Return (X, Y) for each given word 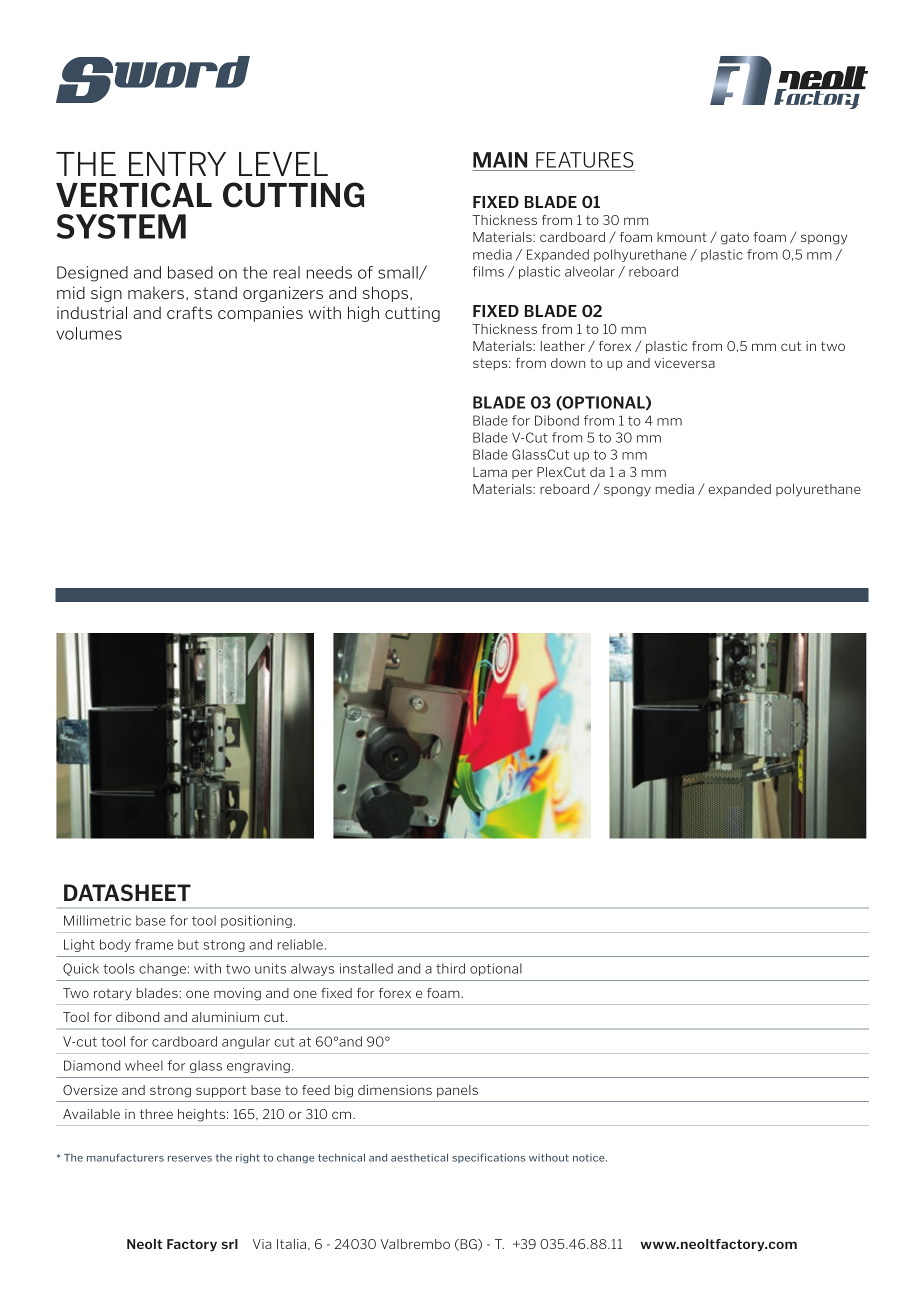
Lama (490, 472)
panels (457, 1091)
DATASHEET (127, 892)
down (568, 363)
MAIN (500, 160)
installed (366, 968)
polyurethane (818, 490)
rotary (113, 994)
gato (735, 238)
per (522, 474)
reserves (190, 1159)
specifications (488, 1158)
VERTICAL (134, 195)
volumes (89, 333)
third (450, 968)
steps (491, 364)
